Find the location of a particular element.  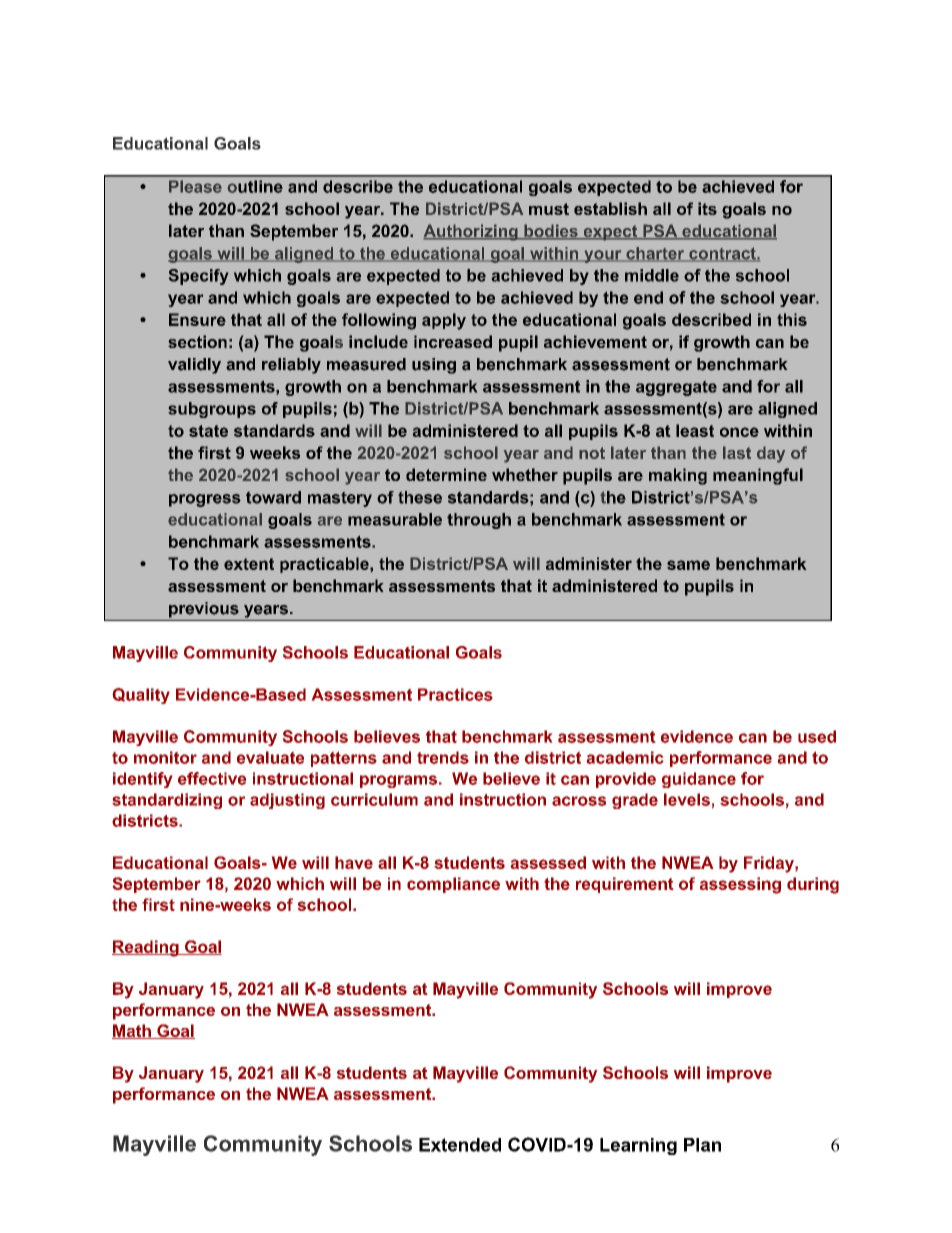

Practices is located at coordinates (455, 694).
